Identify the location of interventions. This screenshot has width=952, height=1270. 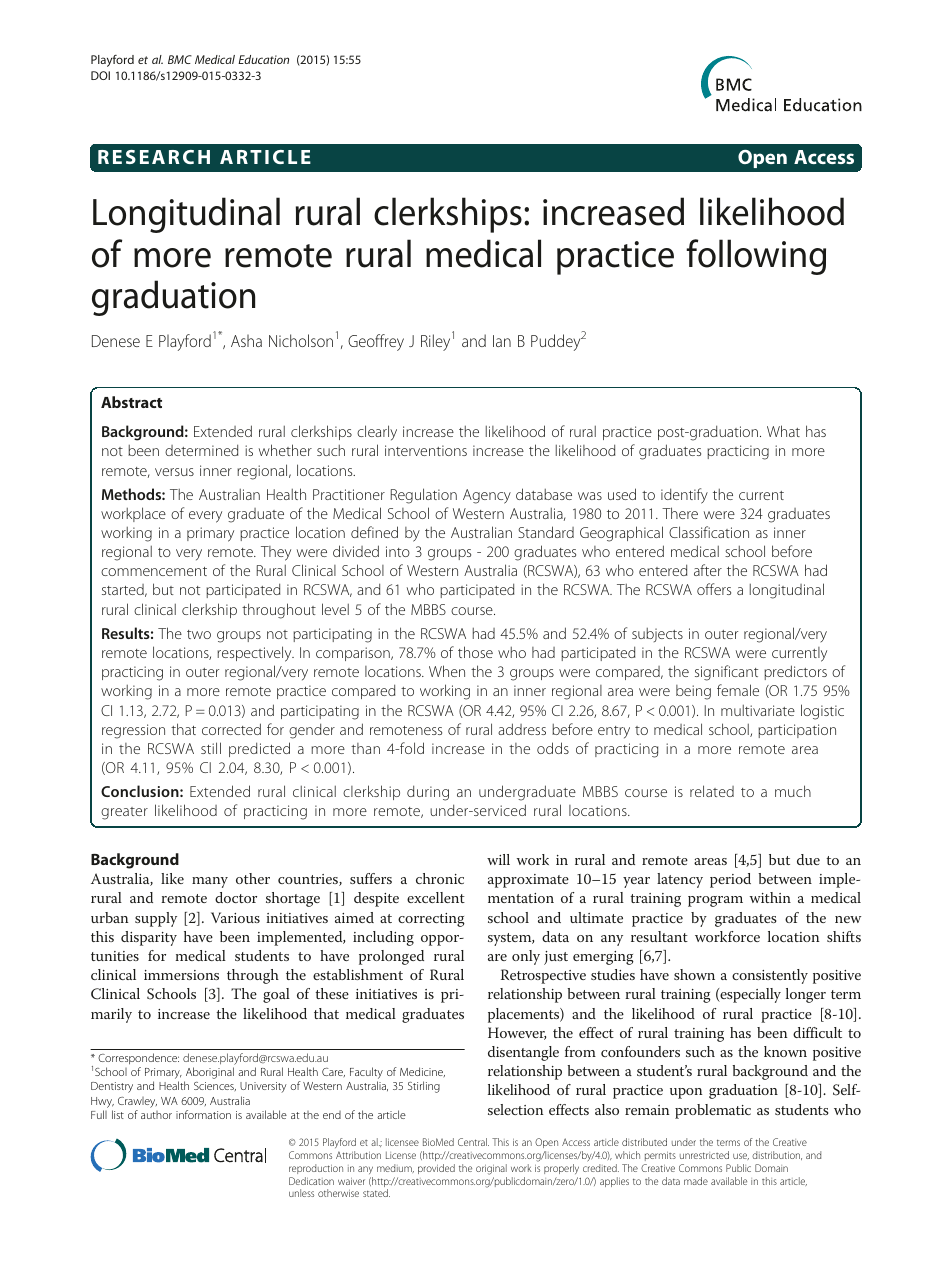
(426, 450).
